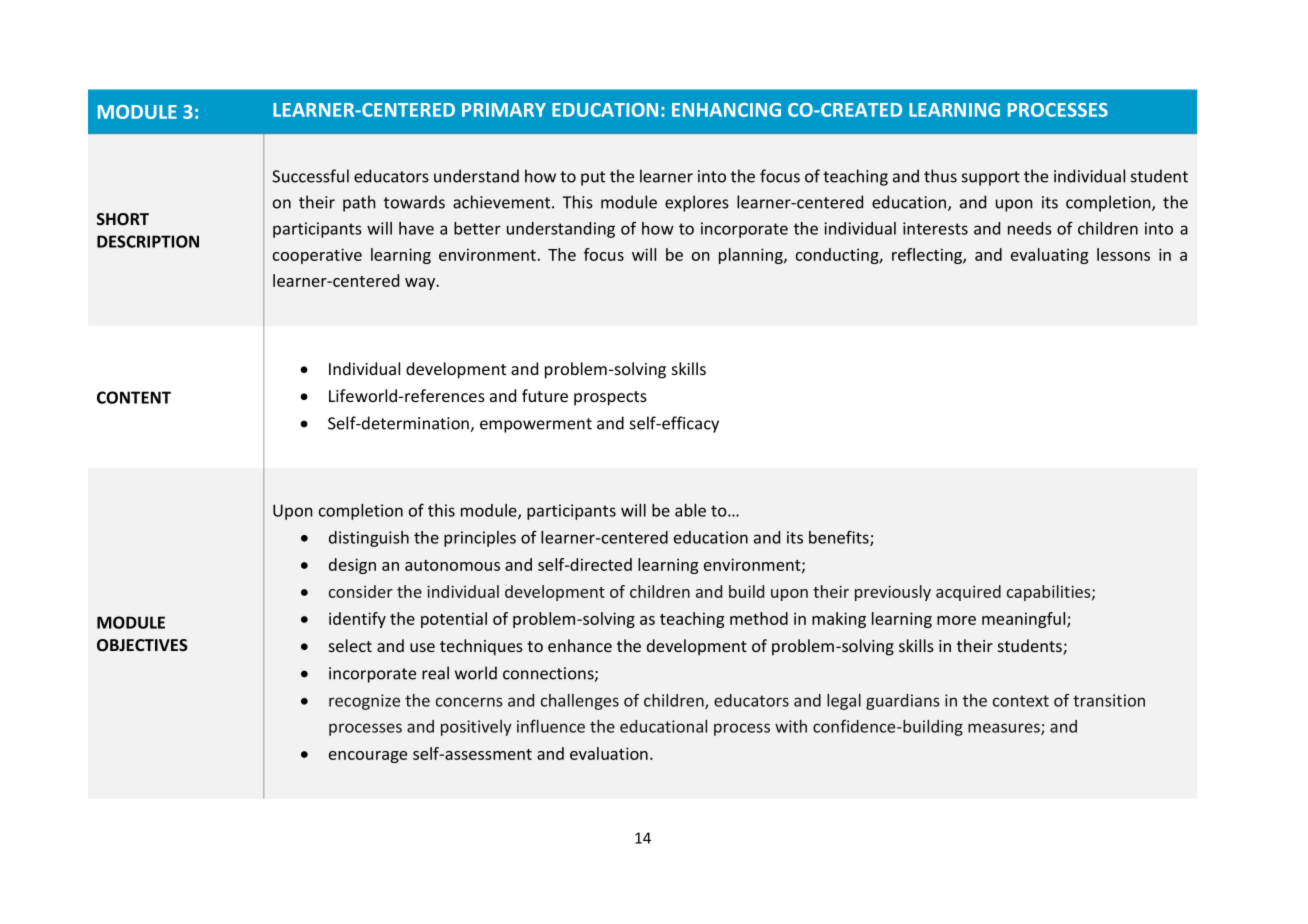  What do you see at coordinates (536, 425) in the image?
I see `empowerment` at bounding box center [536, 425].
